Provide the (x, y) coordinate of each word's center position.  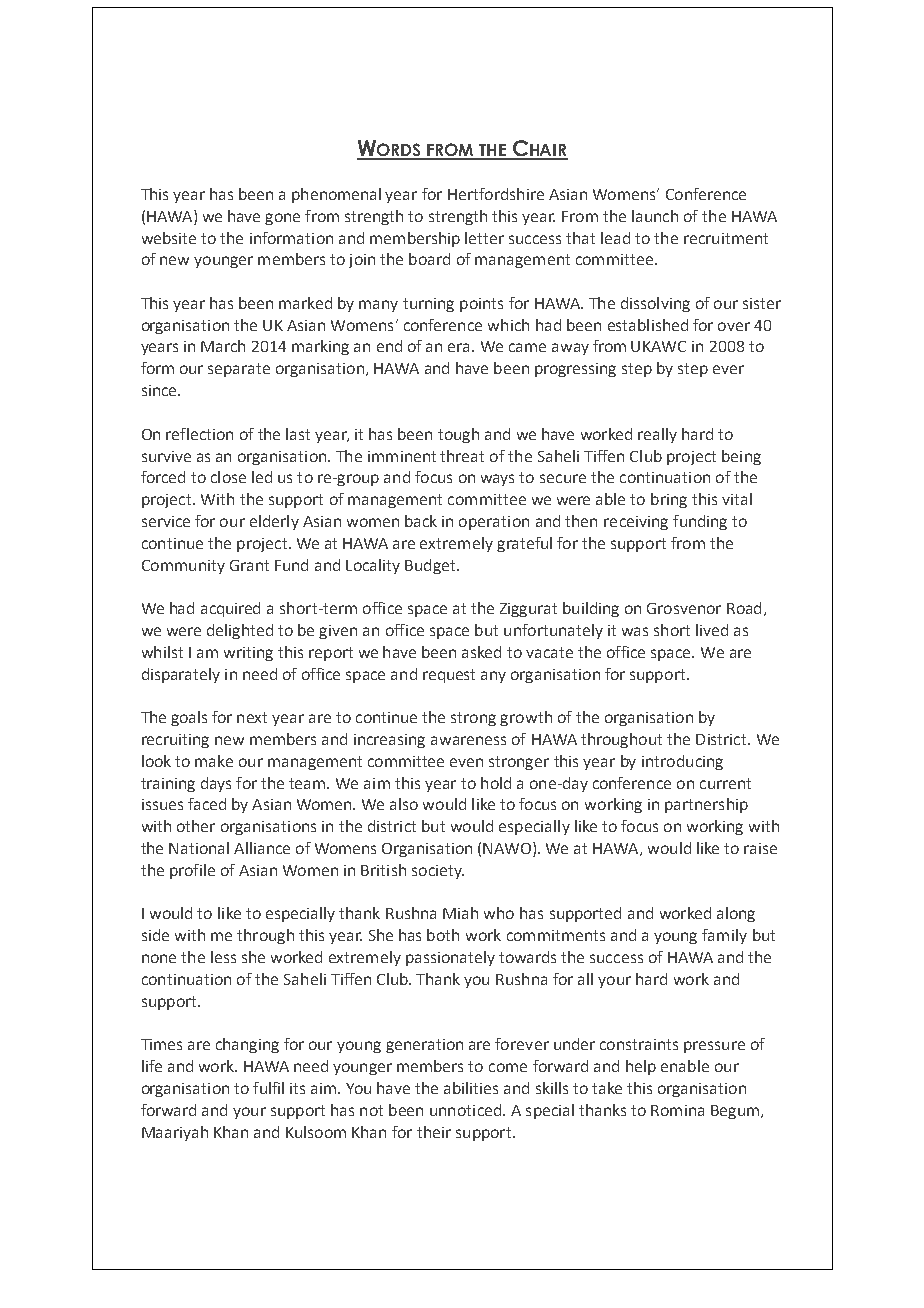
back (421, 521)
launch (655, 216)
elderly (274, 522)
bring (669, 500)
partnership (706, 805)
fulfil (268, 1088)
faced (207, 804)
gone (282, 219)
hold (496, 783)
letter (484, 238)
